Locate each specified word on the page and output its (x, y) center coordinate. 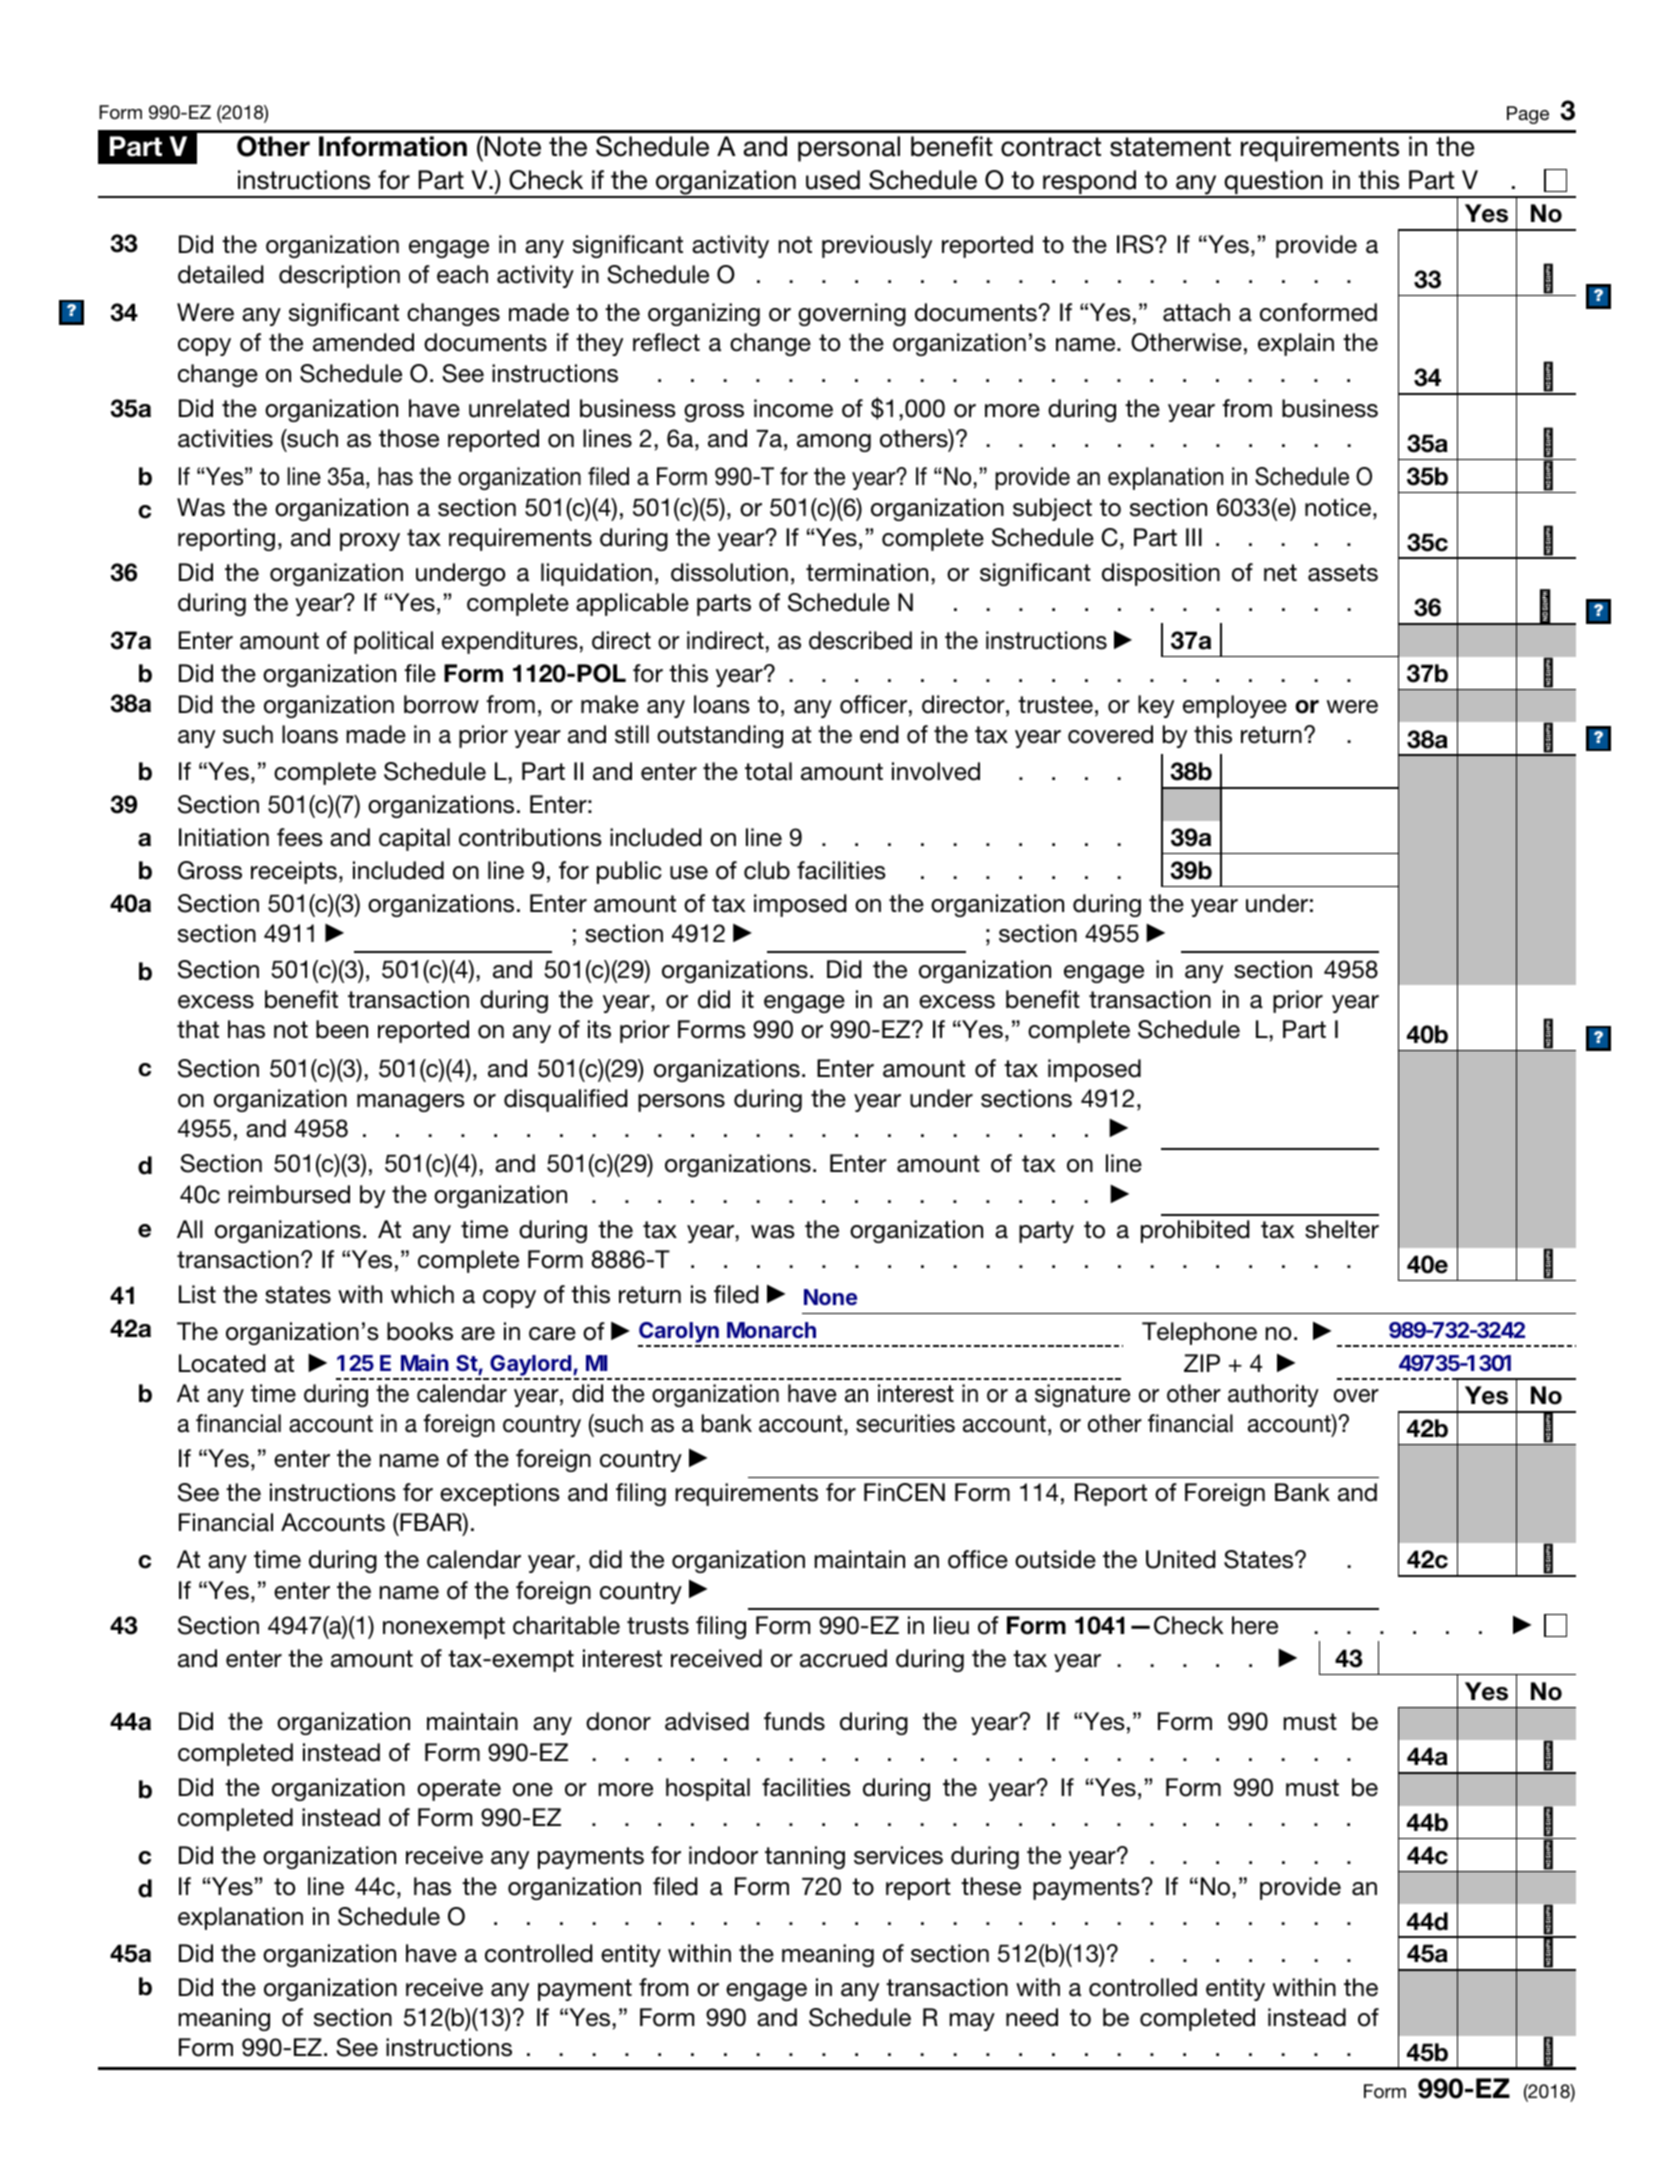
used (833, 180)
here (1255, 1625)
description (339, 276)
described (860, 640)
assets (1343, 573)
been (342, 1029)
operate (459, 1790)
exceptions (500, 1494)
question (1273, 183)
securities (905, 1423)
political (393, 642)
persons (681, 1103)
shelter (1342, 1229)
